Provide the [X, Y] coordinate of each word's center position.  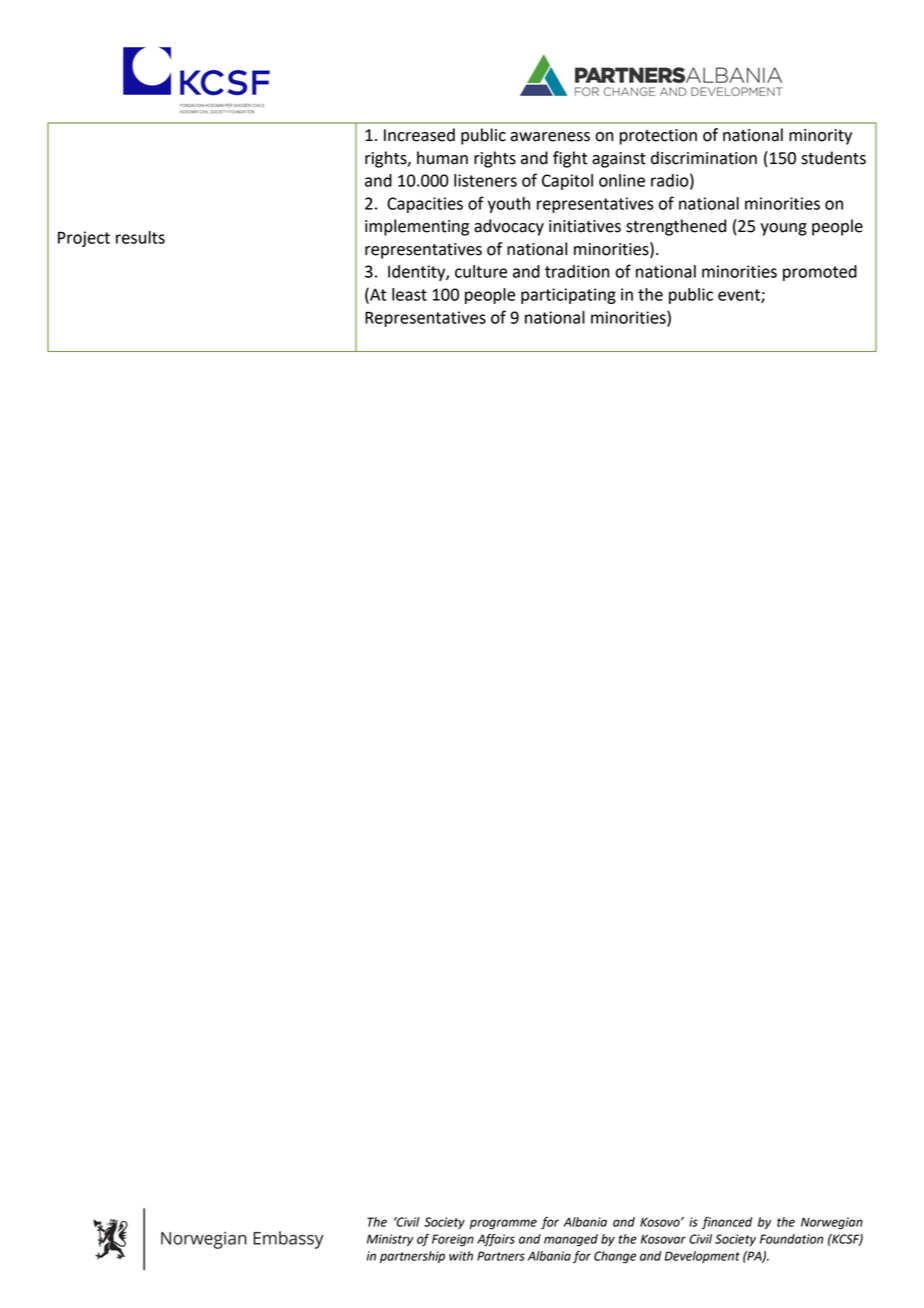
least [409, 294]
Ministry [390, 1240]
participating [568, 296]
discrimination [704, 158]
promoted [820, 273]
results [140, 237]
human [442, 158]
